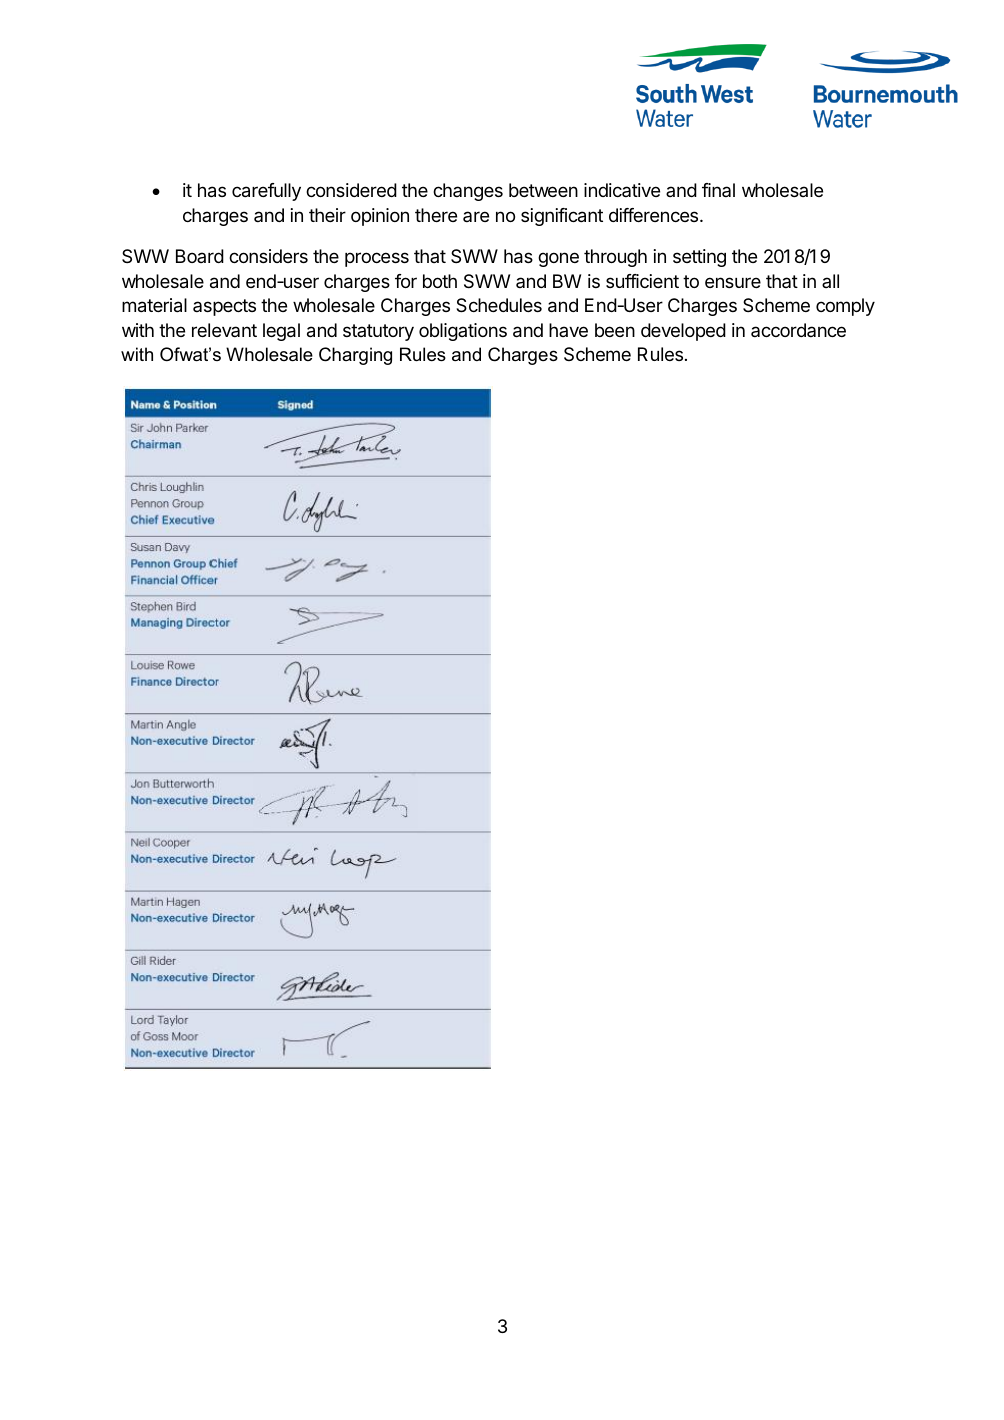 Image resolution: width=1004 pixels, height=1420 pixels. Describe the element at coordinates (718, 190) in the document. I see `final` at that location.
